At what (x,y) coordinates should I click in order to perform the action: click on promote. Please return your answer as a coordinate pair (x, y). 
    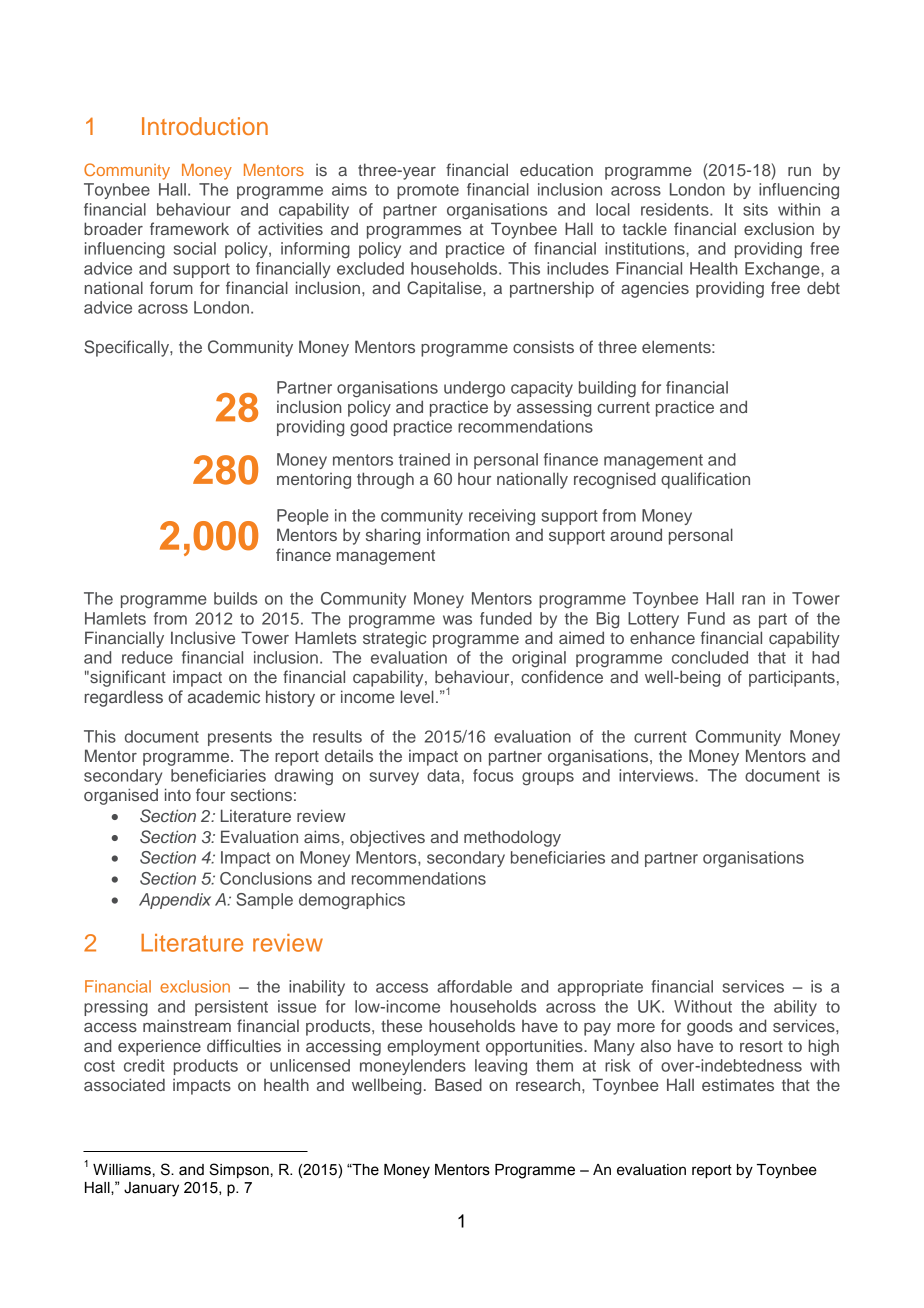
    Looking at the image, I should click on (428, 191).
